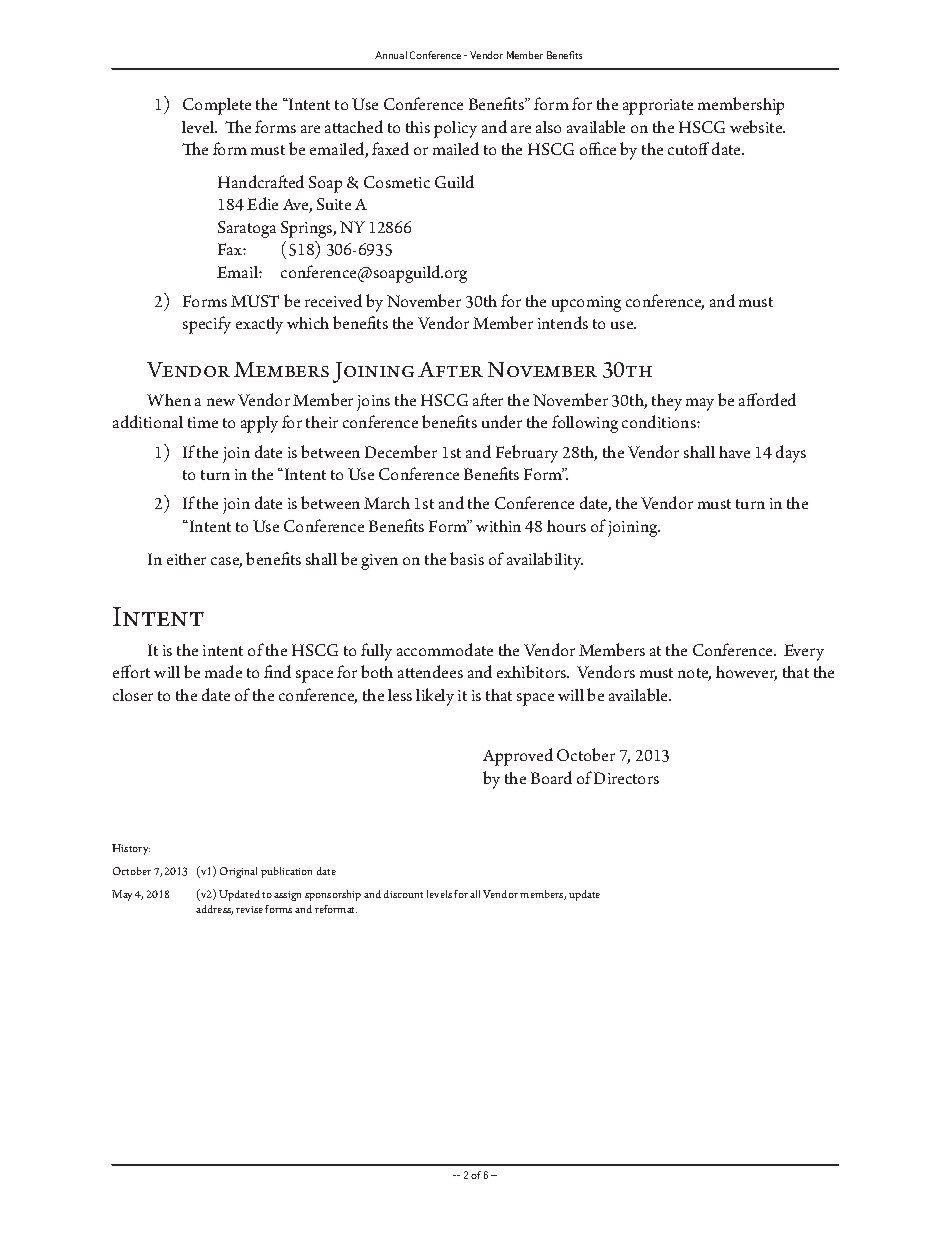  I want to click on February, so click(527, 454).
